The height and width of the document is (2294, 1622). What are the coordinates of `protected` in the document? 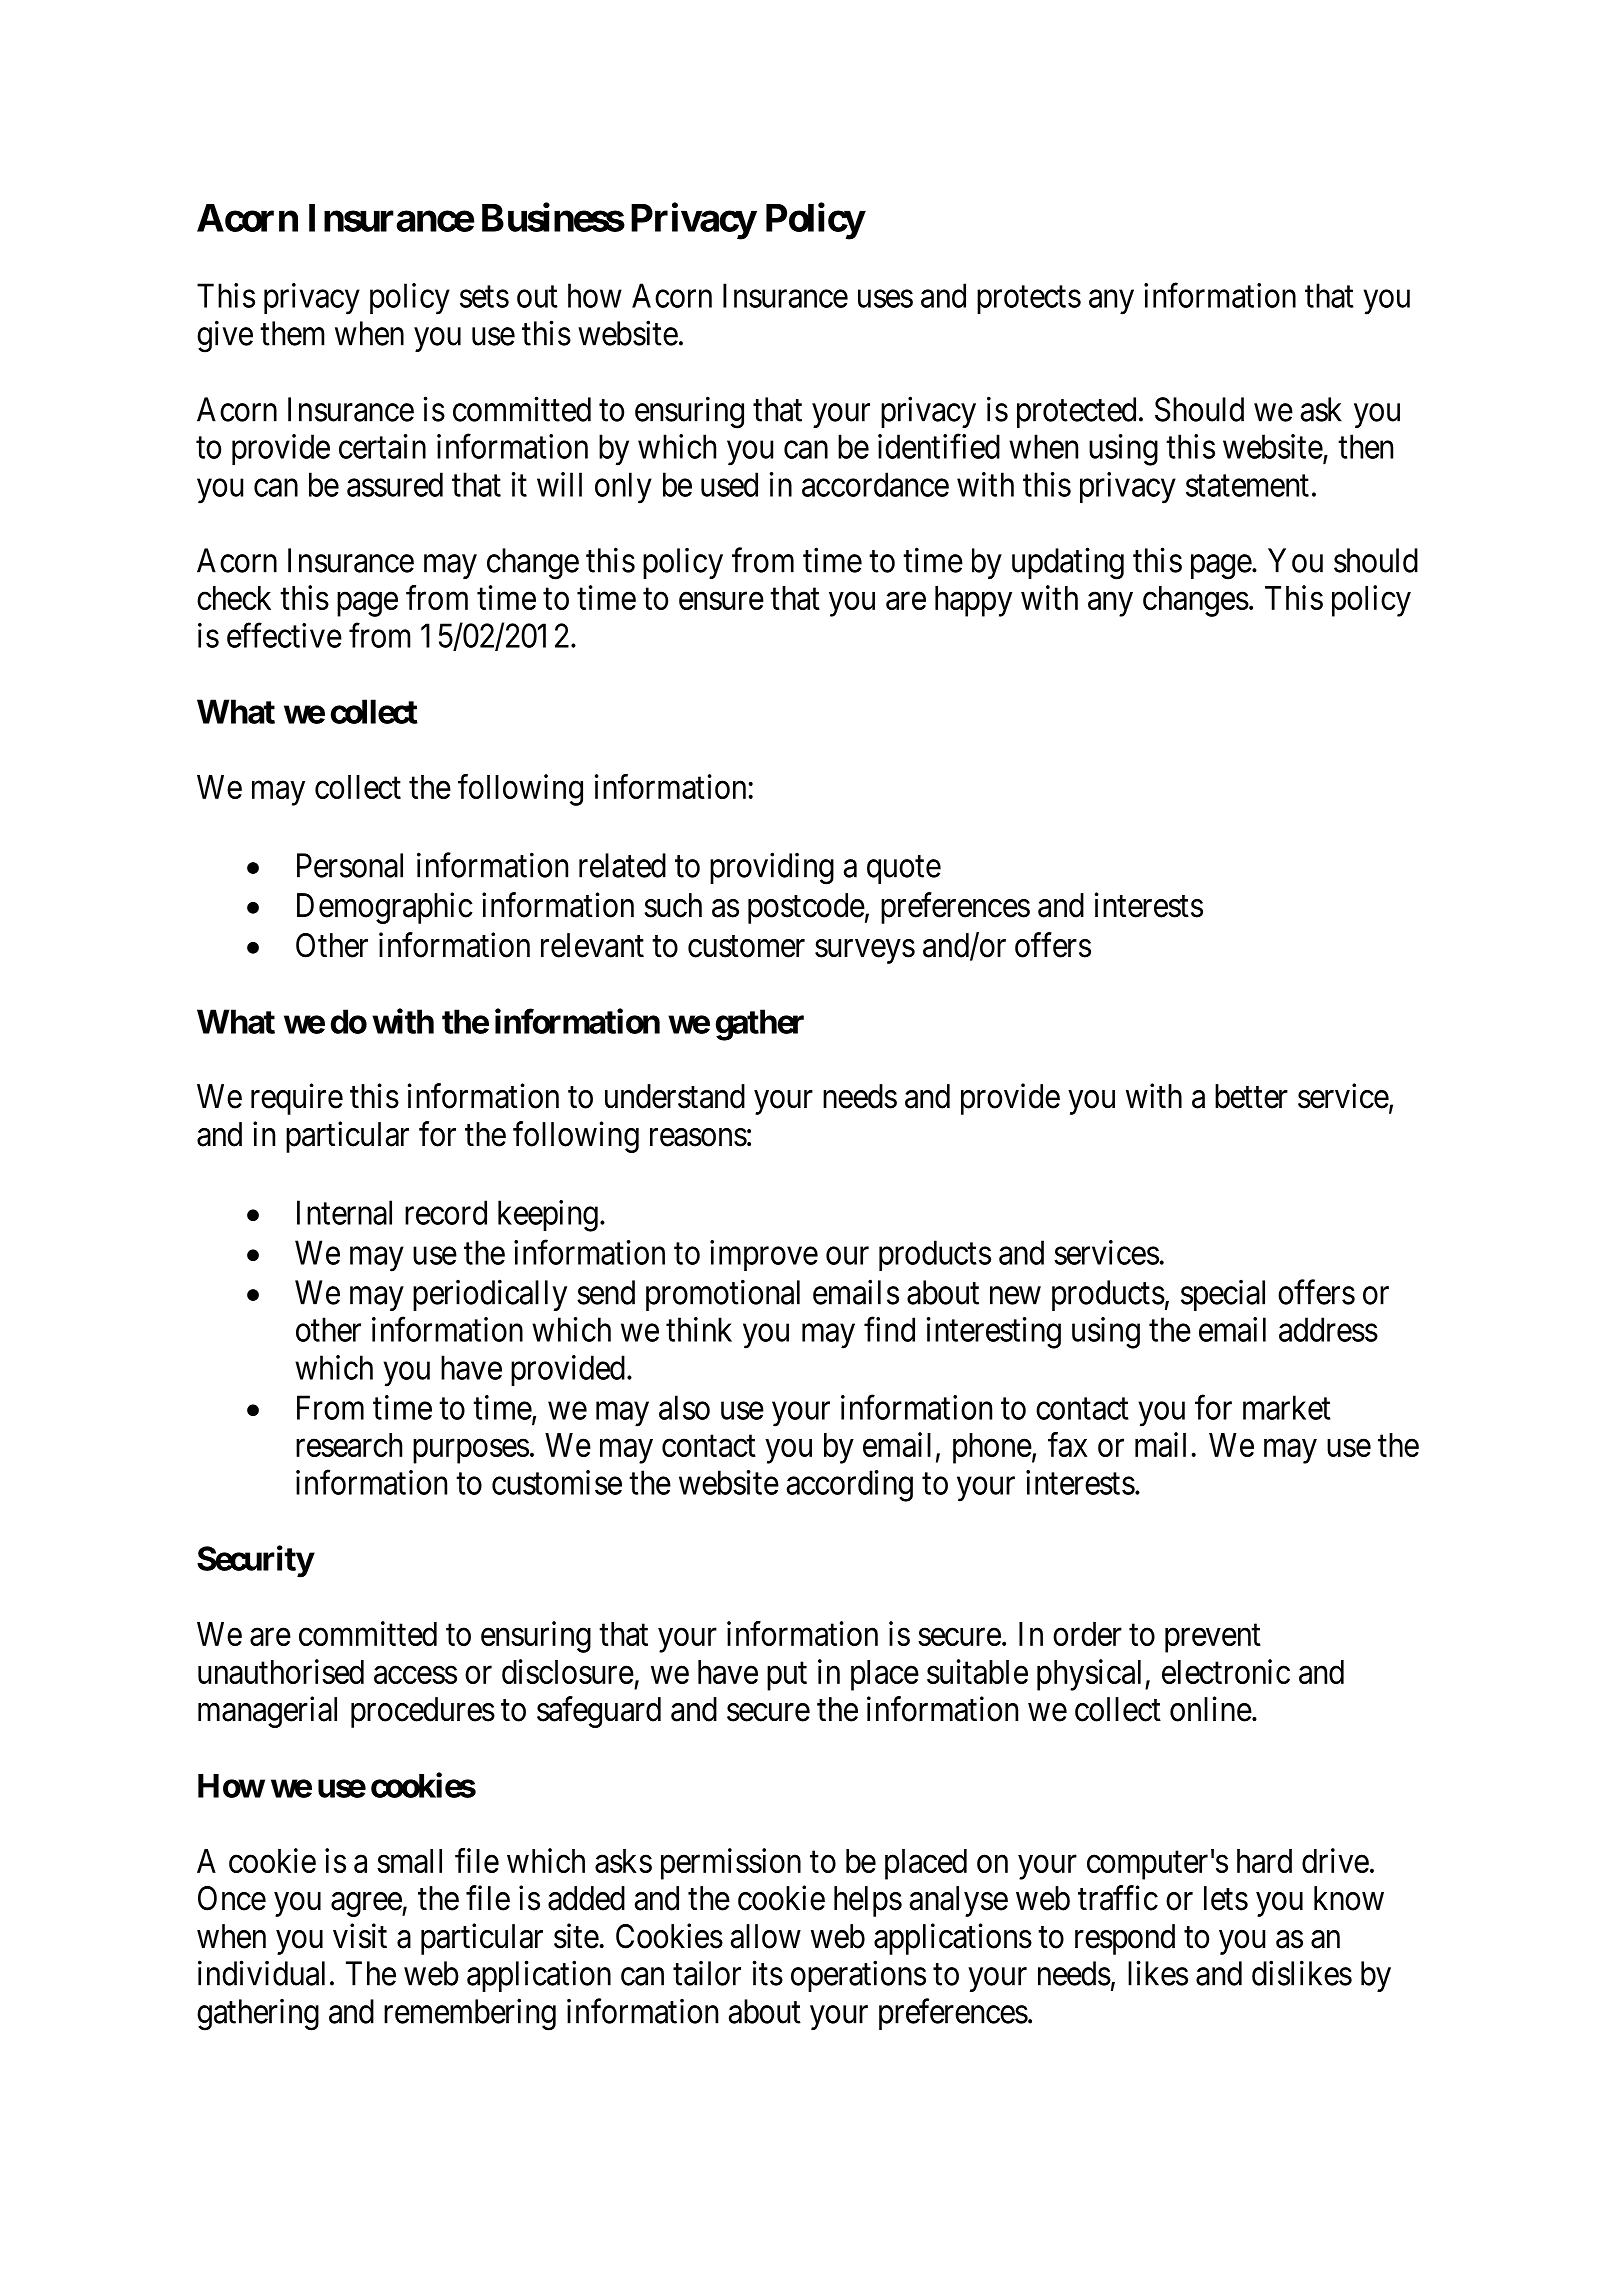 It's located at (1076, 412).
